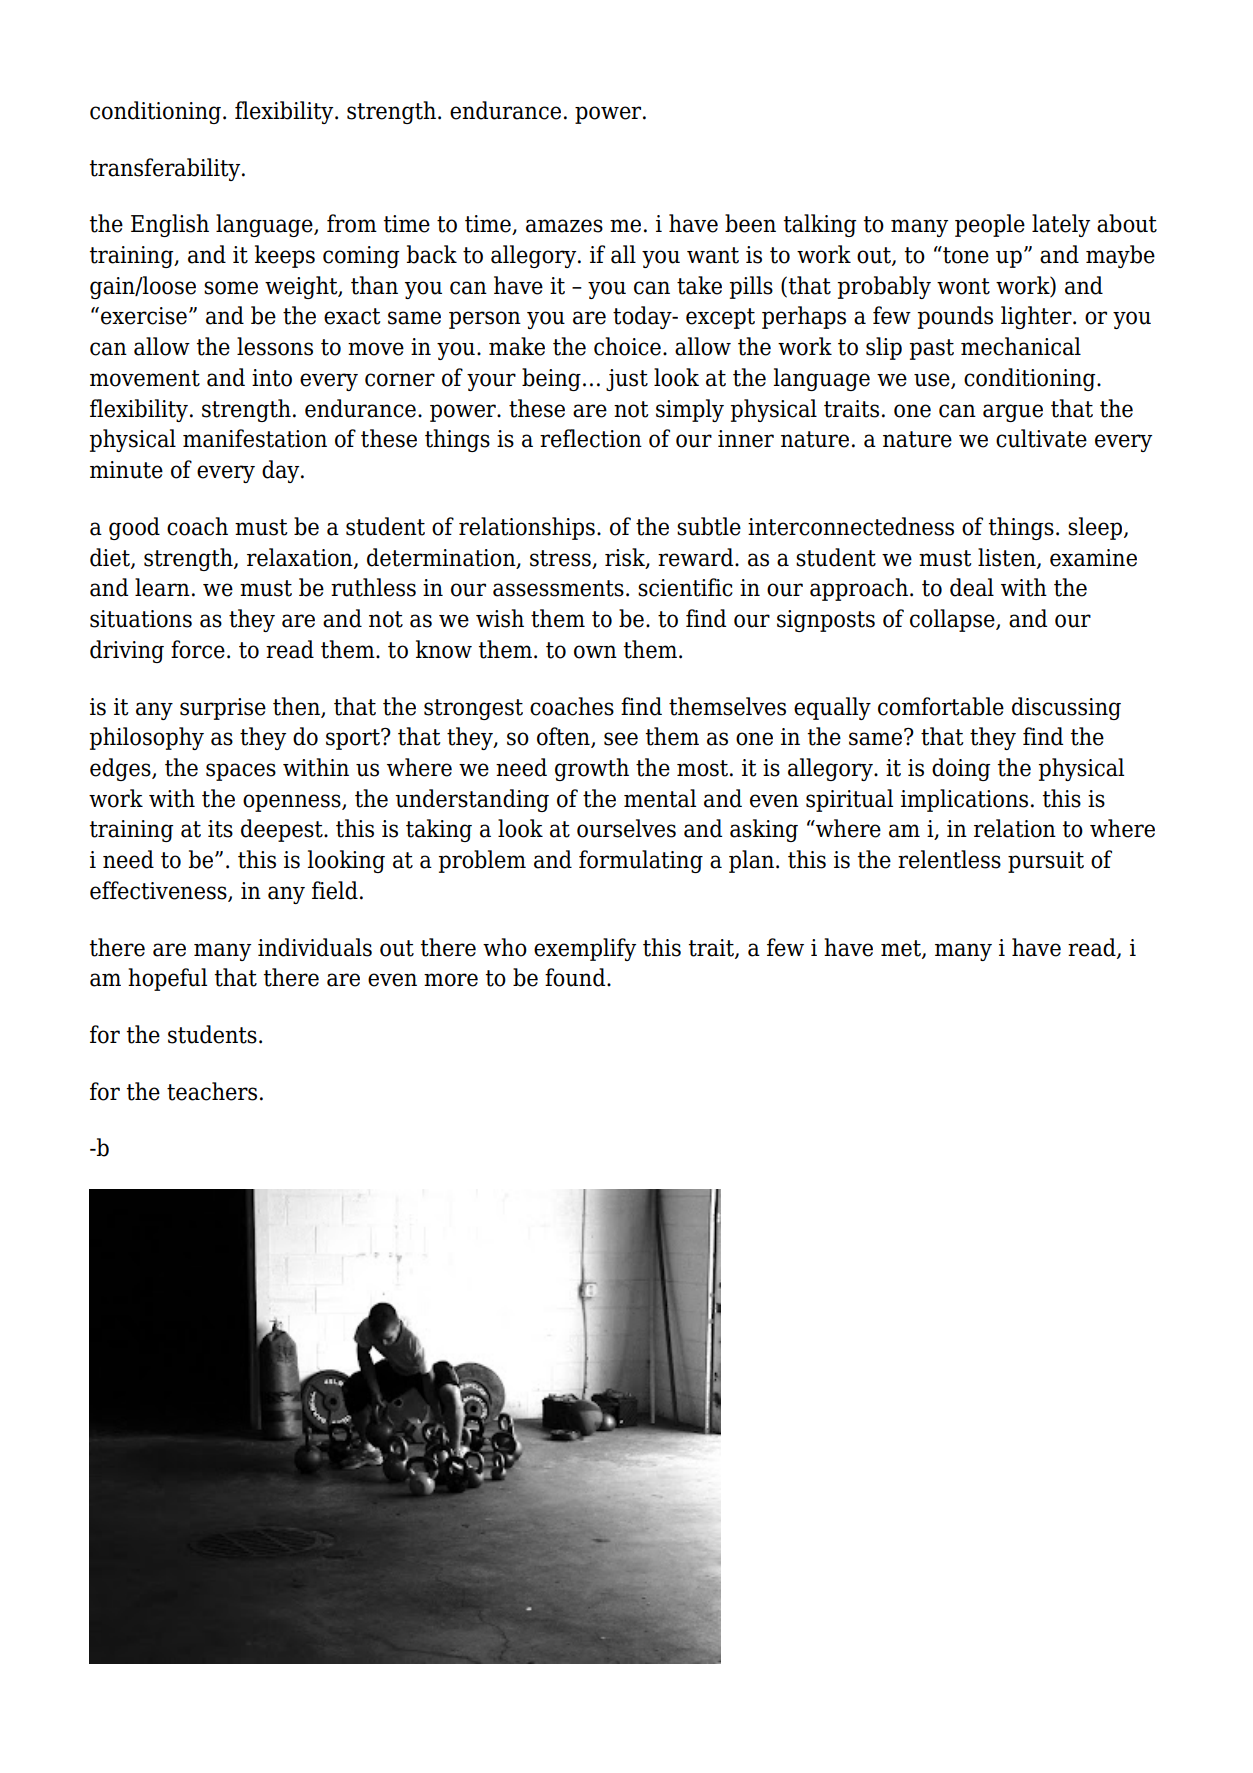 Image resolution: width=1253 pixels, height=1773 pixels. Describe the element at coordinates (212, 1091) in the document. I see `teachers` at that location.
